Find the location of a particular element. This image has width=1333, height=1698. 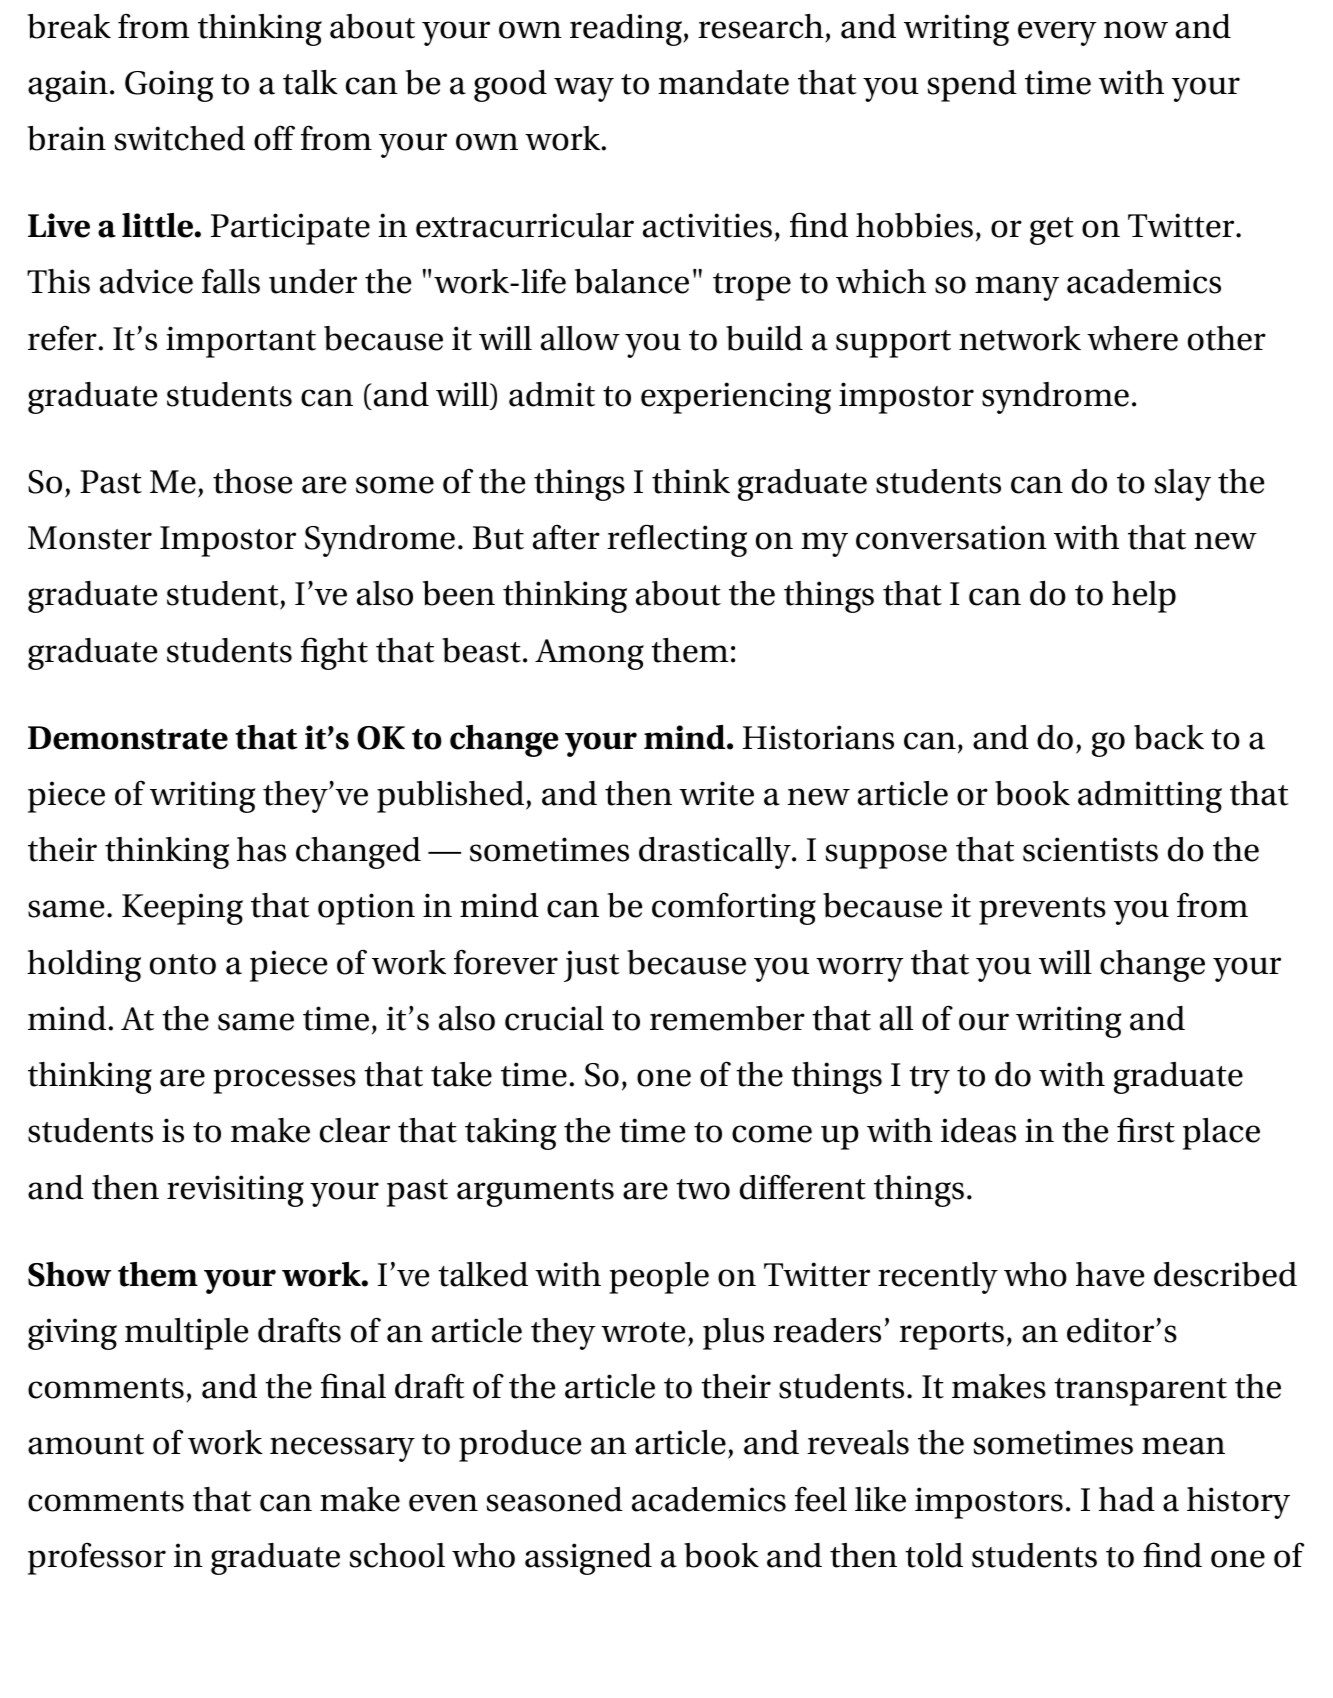

every is located at coordinates (1057, 33).
